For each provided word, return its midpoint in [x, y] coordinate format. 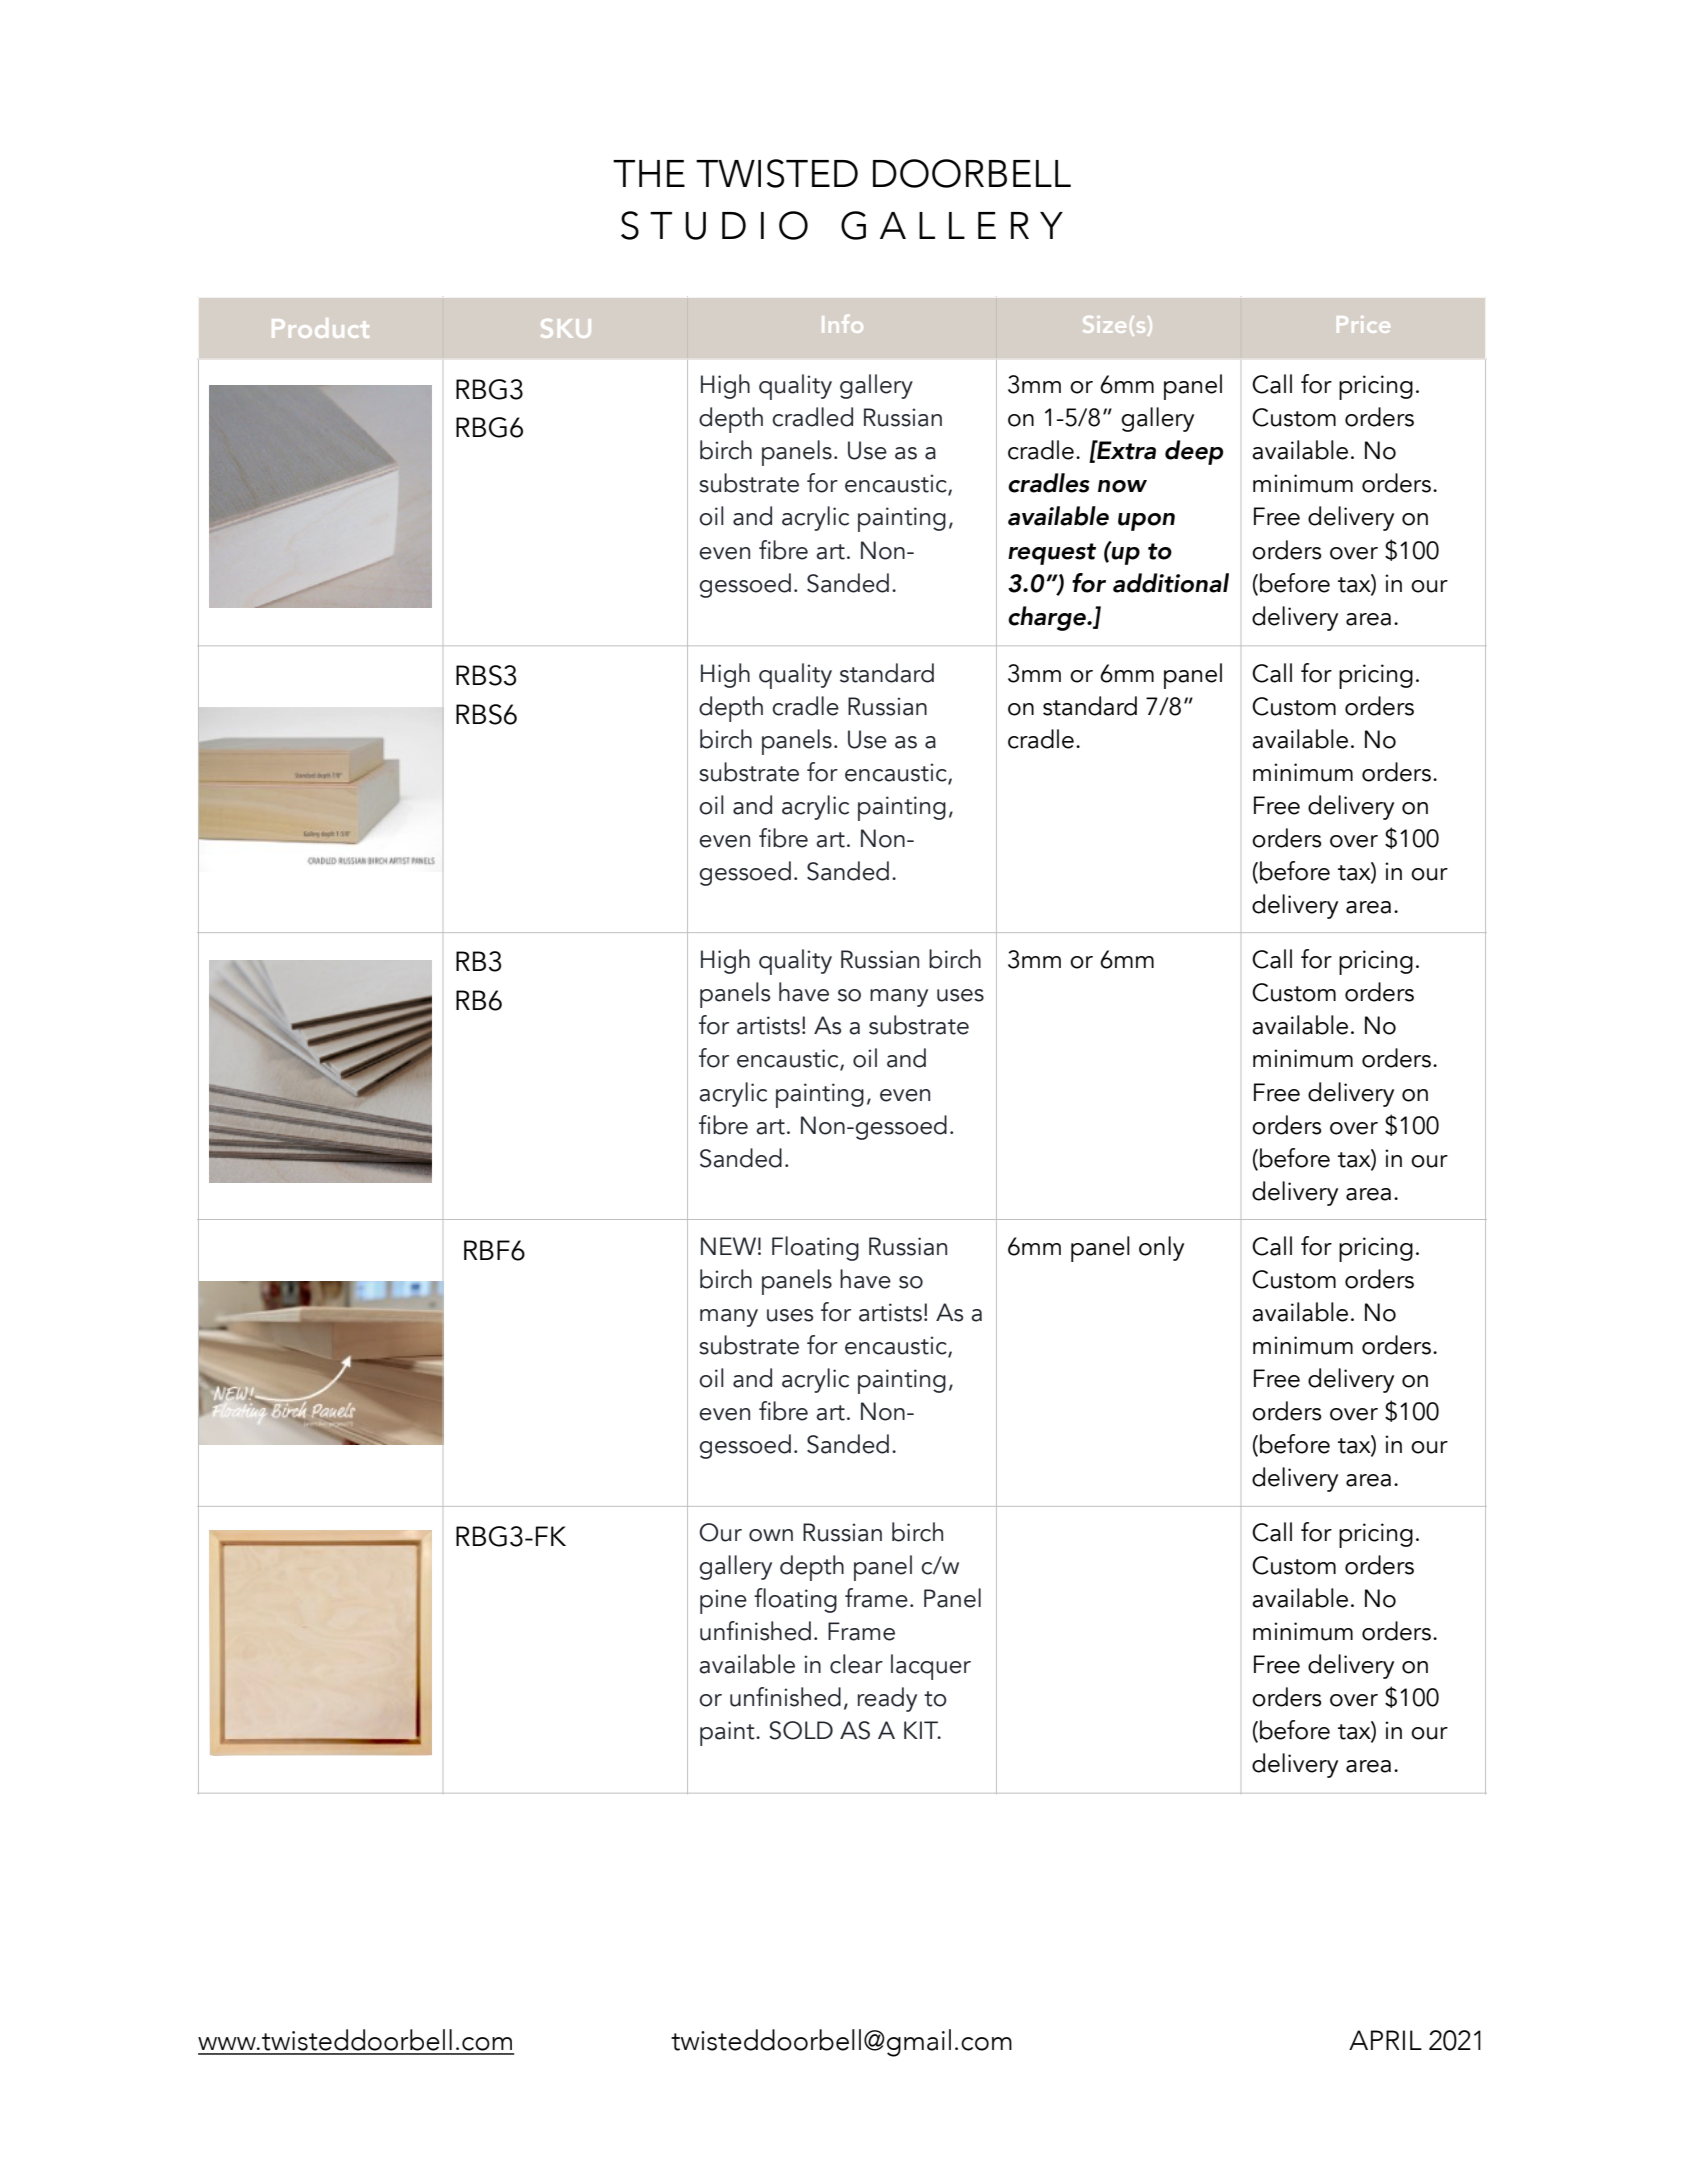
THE [649, 173]
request [1052, 554]
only [1161, 1248]
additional [1171, 583]
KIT [922, 1730]
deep [1194, 452]
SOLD [801, 1730]
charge [1048, 618]
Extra [1125, 450]
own [771, 1535]
